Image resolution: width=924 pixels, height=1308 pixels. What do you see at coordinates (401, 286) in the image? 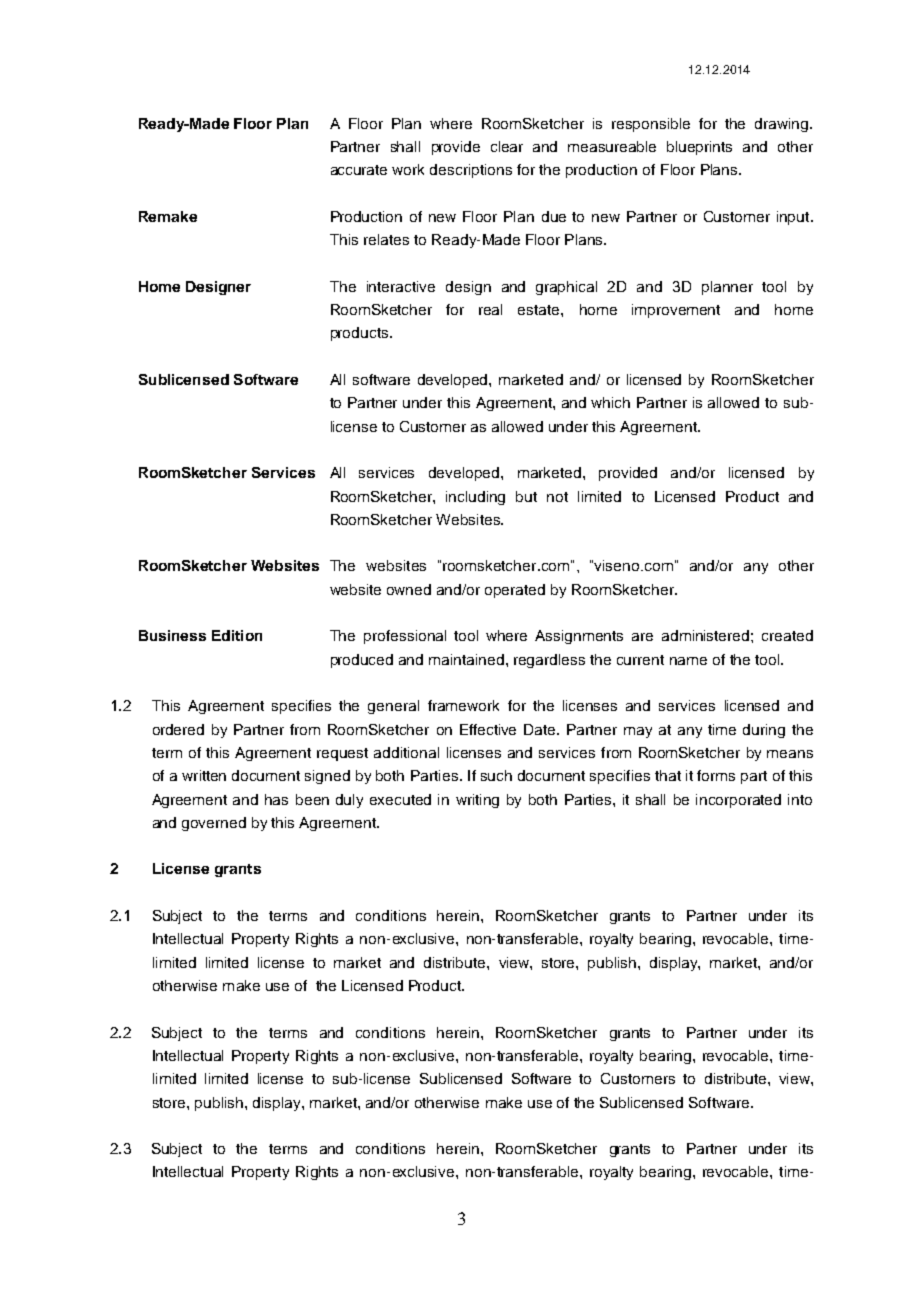
I see `interactive` at bounding box center [401, 286].
